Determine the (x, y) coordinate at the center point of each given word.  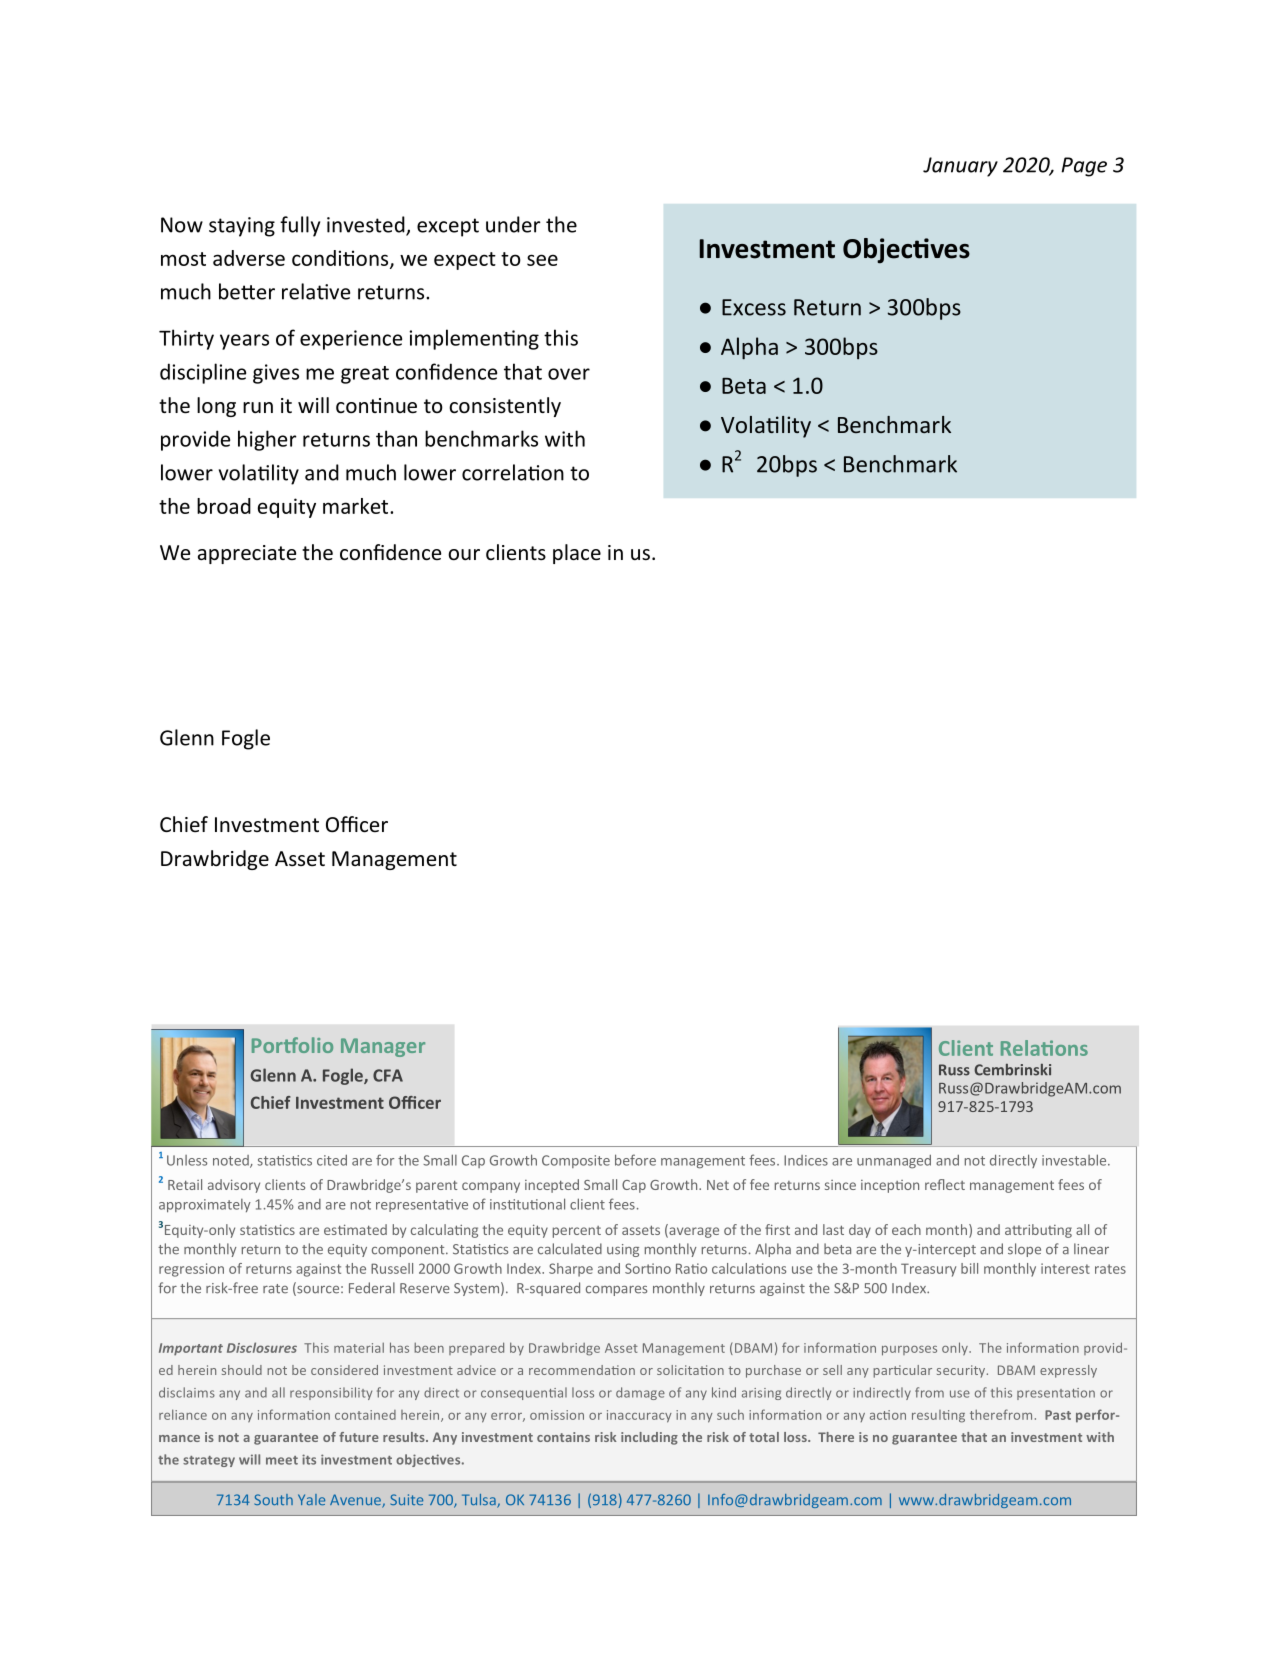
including (649, 1438)
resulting (938, 1416)
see (542, 260)
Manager (383, 1047)
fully (300, 226)
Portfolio (292, 1045)
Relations (1044, 1048)
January (960, 167)
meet (282, 1460)
